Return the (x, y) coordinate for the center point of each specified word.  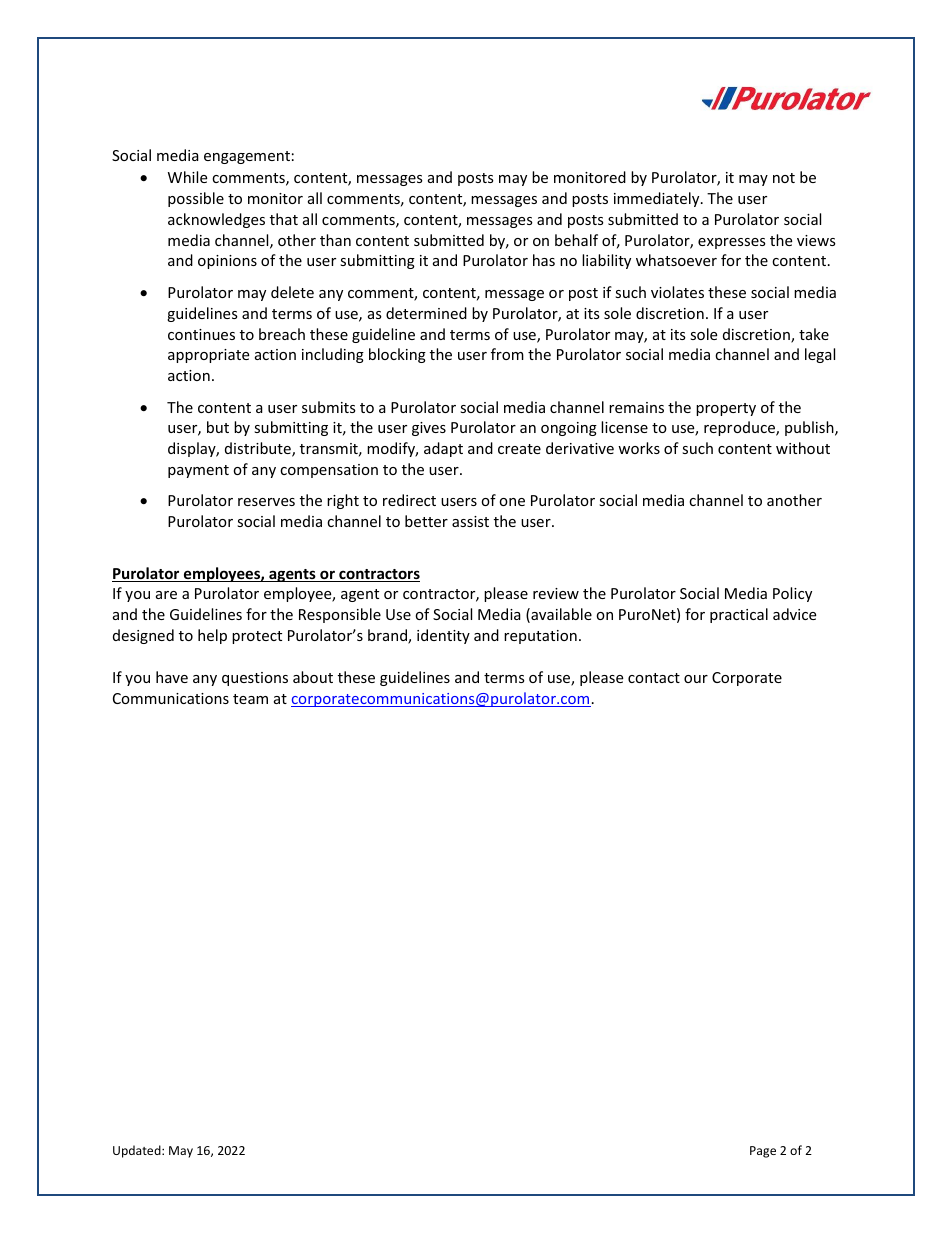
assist (470, 521)
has (544, 260)
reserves (266, 502)
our (696, 679)
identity (443, 636)
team (250, 699)
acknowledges (216, 220)
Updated (138, 1151)
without (803, 448)
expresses (732, 243)
